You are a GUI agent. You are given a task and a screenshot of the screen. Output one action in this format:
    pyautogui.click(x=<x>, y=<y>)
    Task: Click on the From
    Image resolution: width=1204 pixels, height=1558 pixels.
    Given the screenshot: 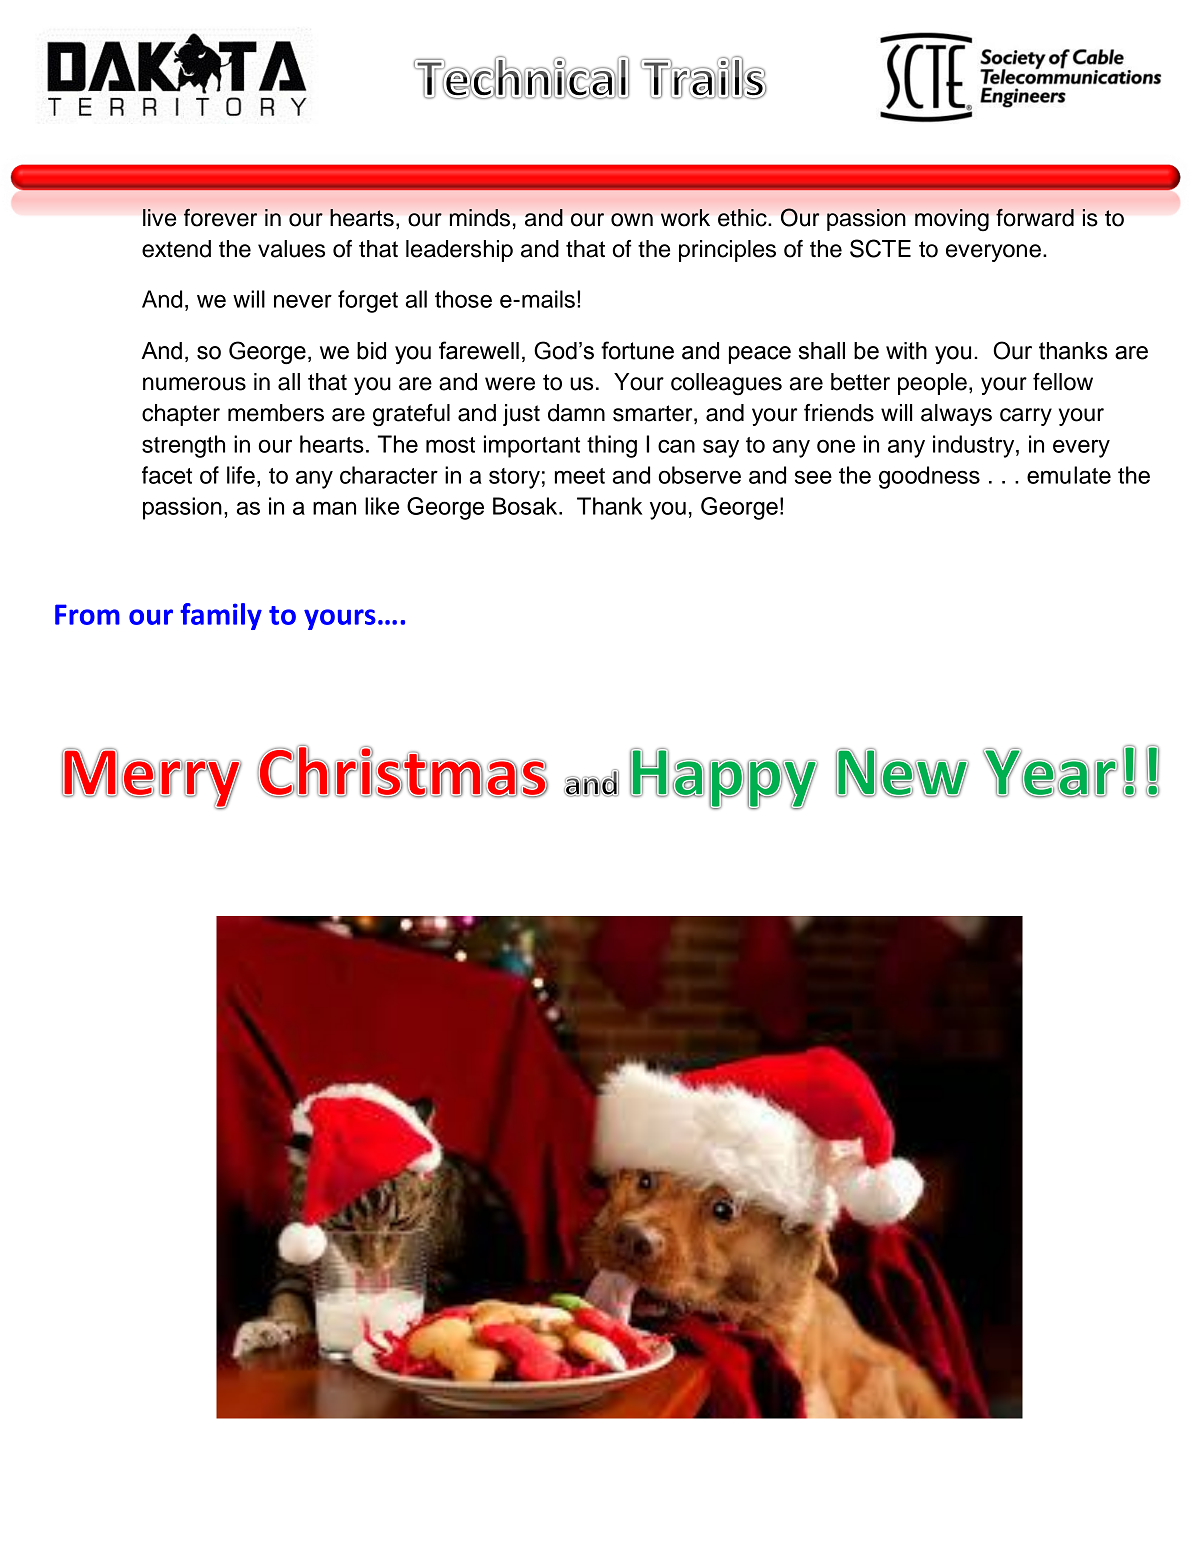 What is the action you would take?
    pyautogui.click(x=87, y=614)
